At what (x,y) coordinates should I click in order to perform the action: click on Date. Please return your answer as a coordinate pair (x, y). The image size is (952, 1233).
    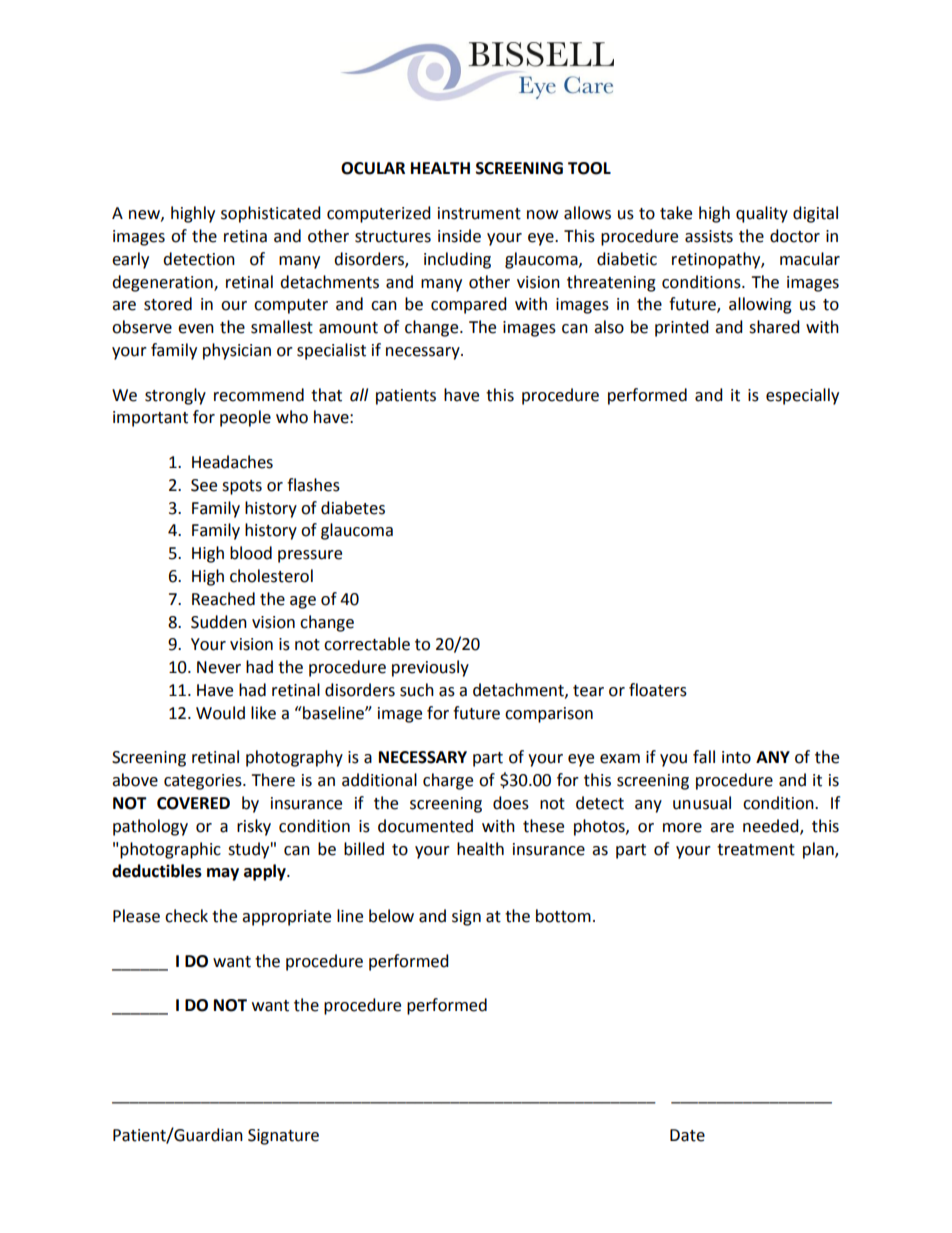
    Looking at the image, I should click on (687, 1135).
